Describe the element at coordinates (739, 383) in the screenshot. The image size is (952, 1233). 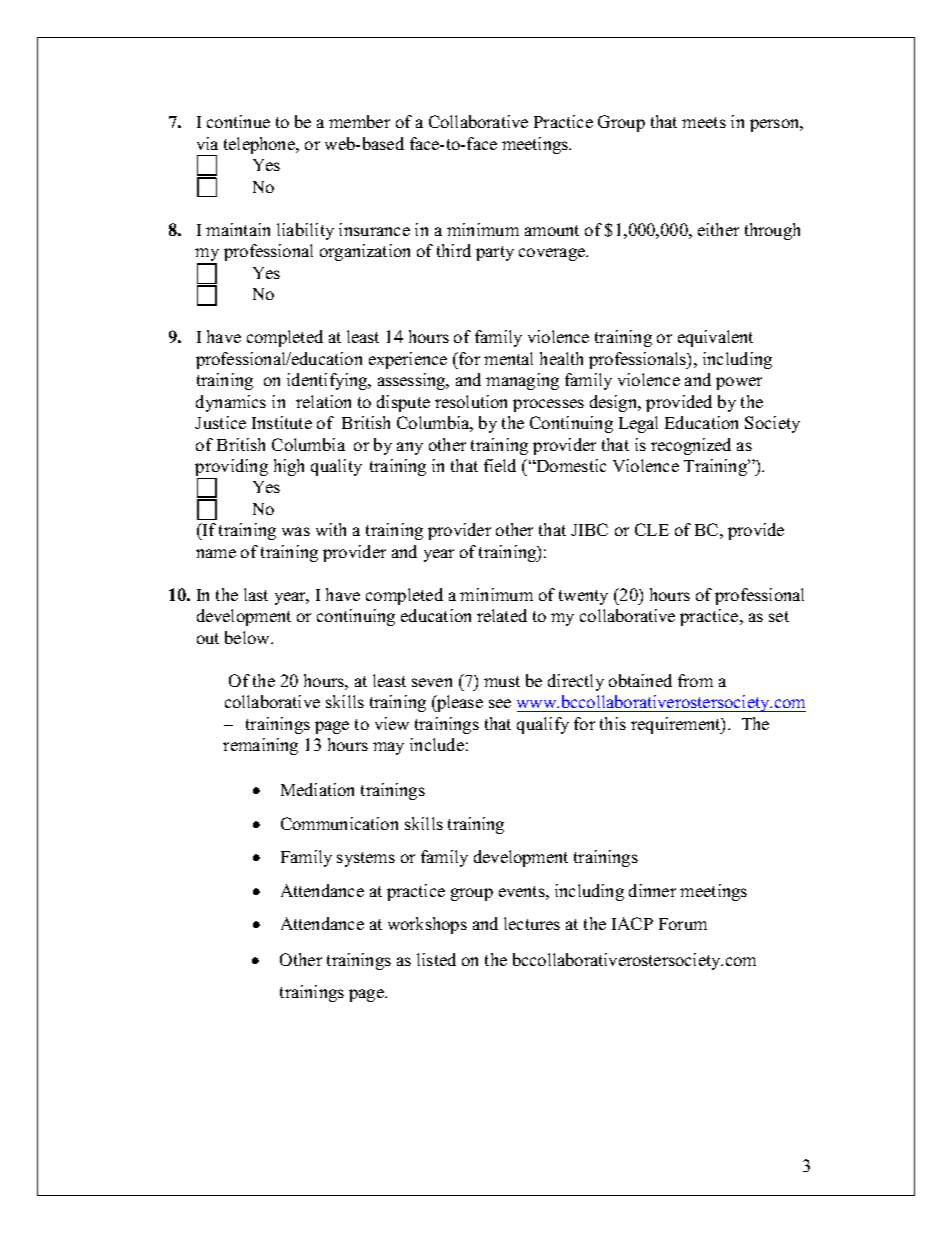
I see `power` at that location.
